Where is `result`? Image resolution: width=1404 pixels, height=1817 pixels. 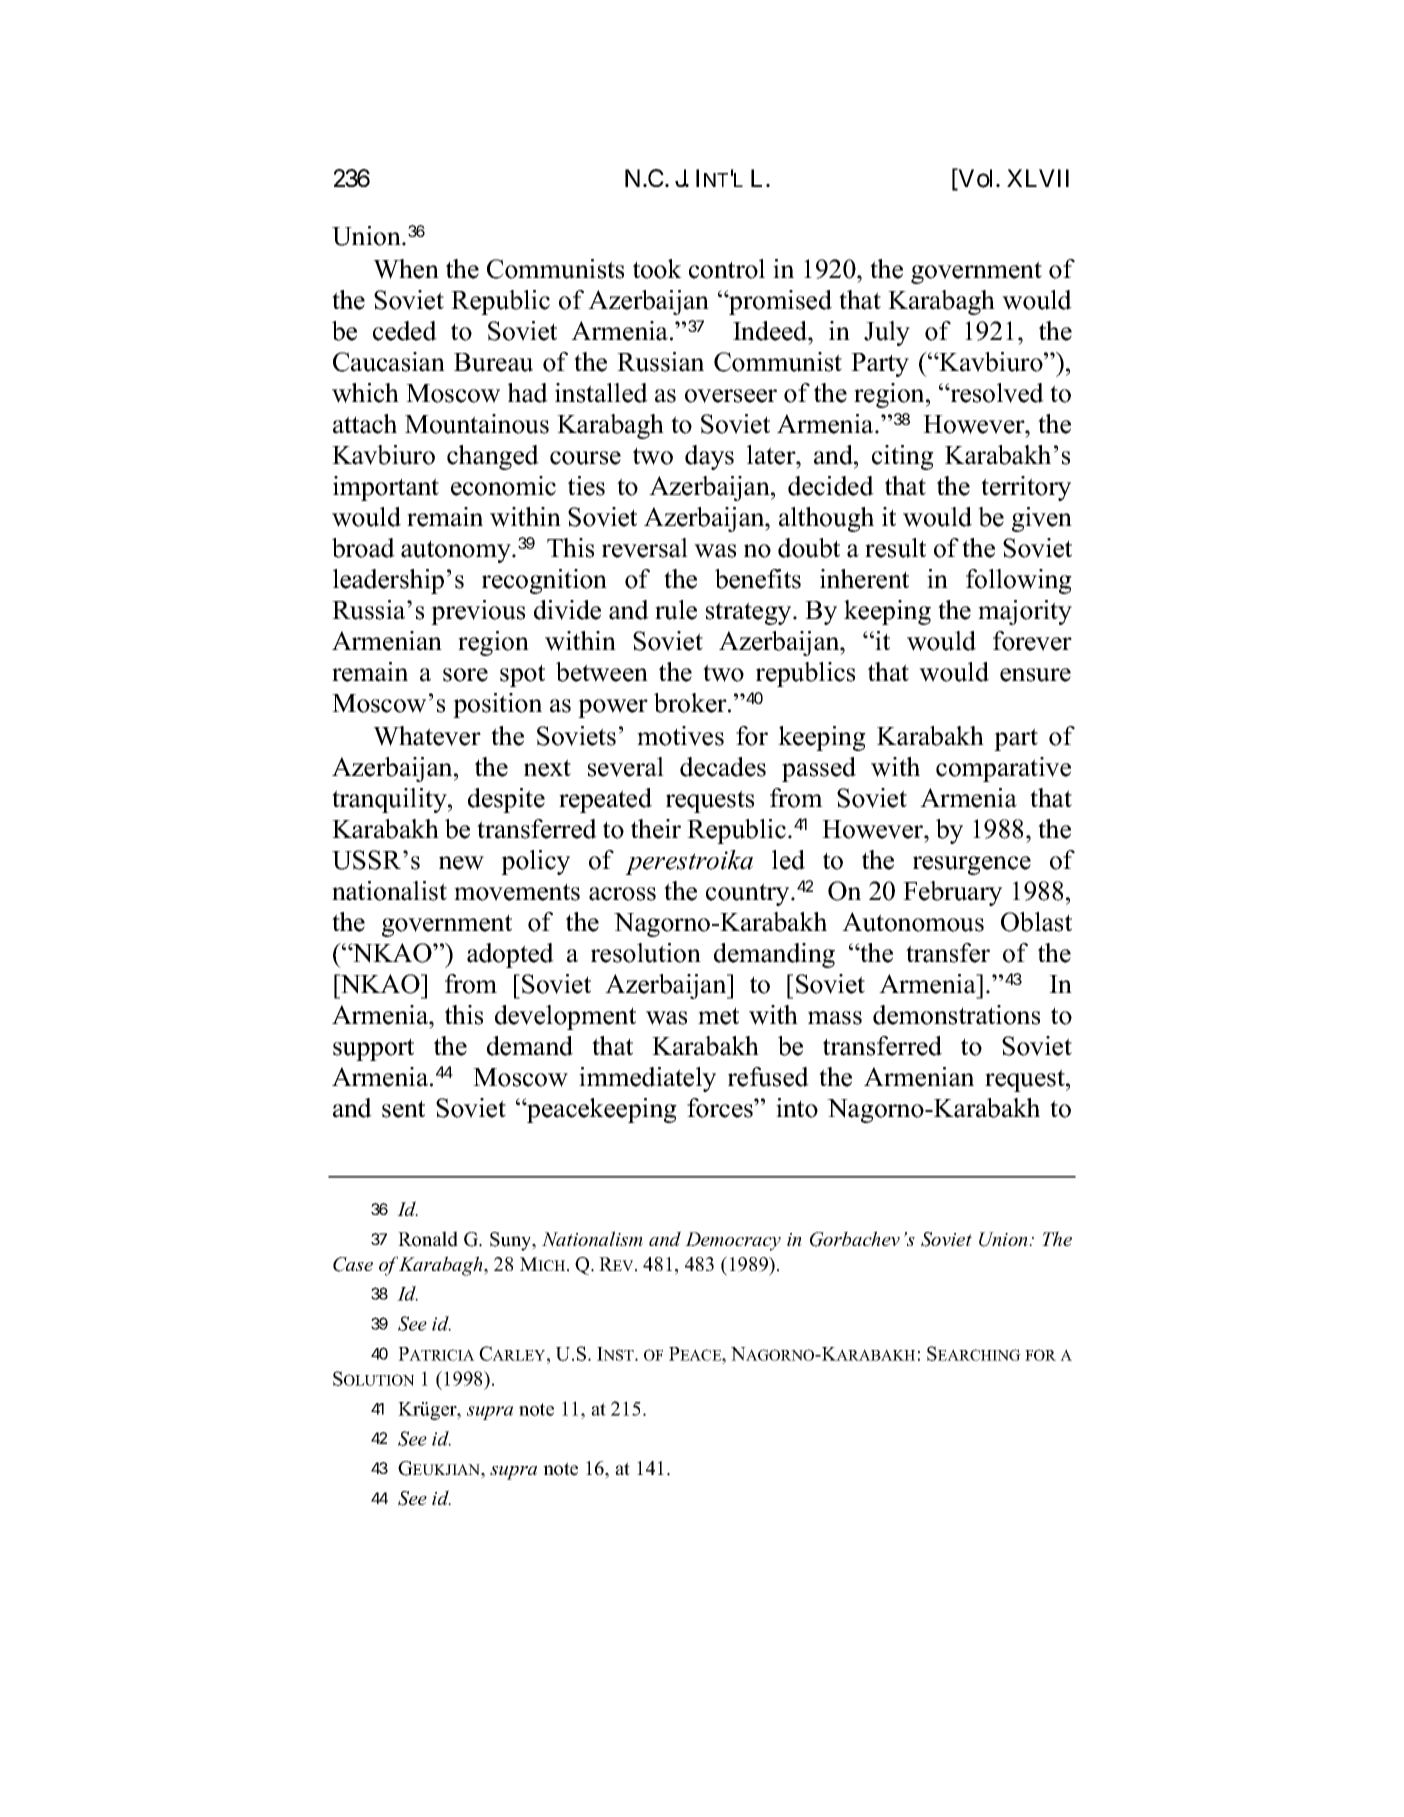
result is located at coordinates (895, 548).
